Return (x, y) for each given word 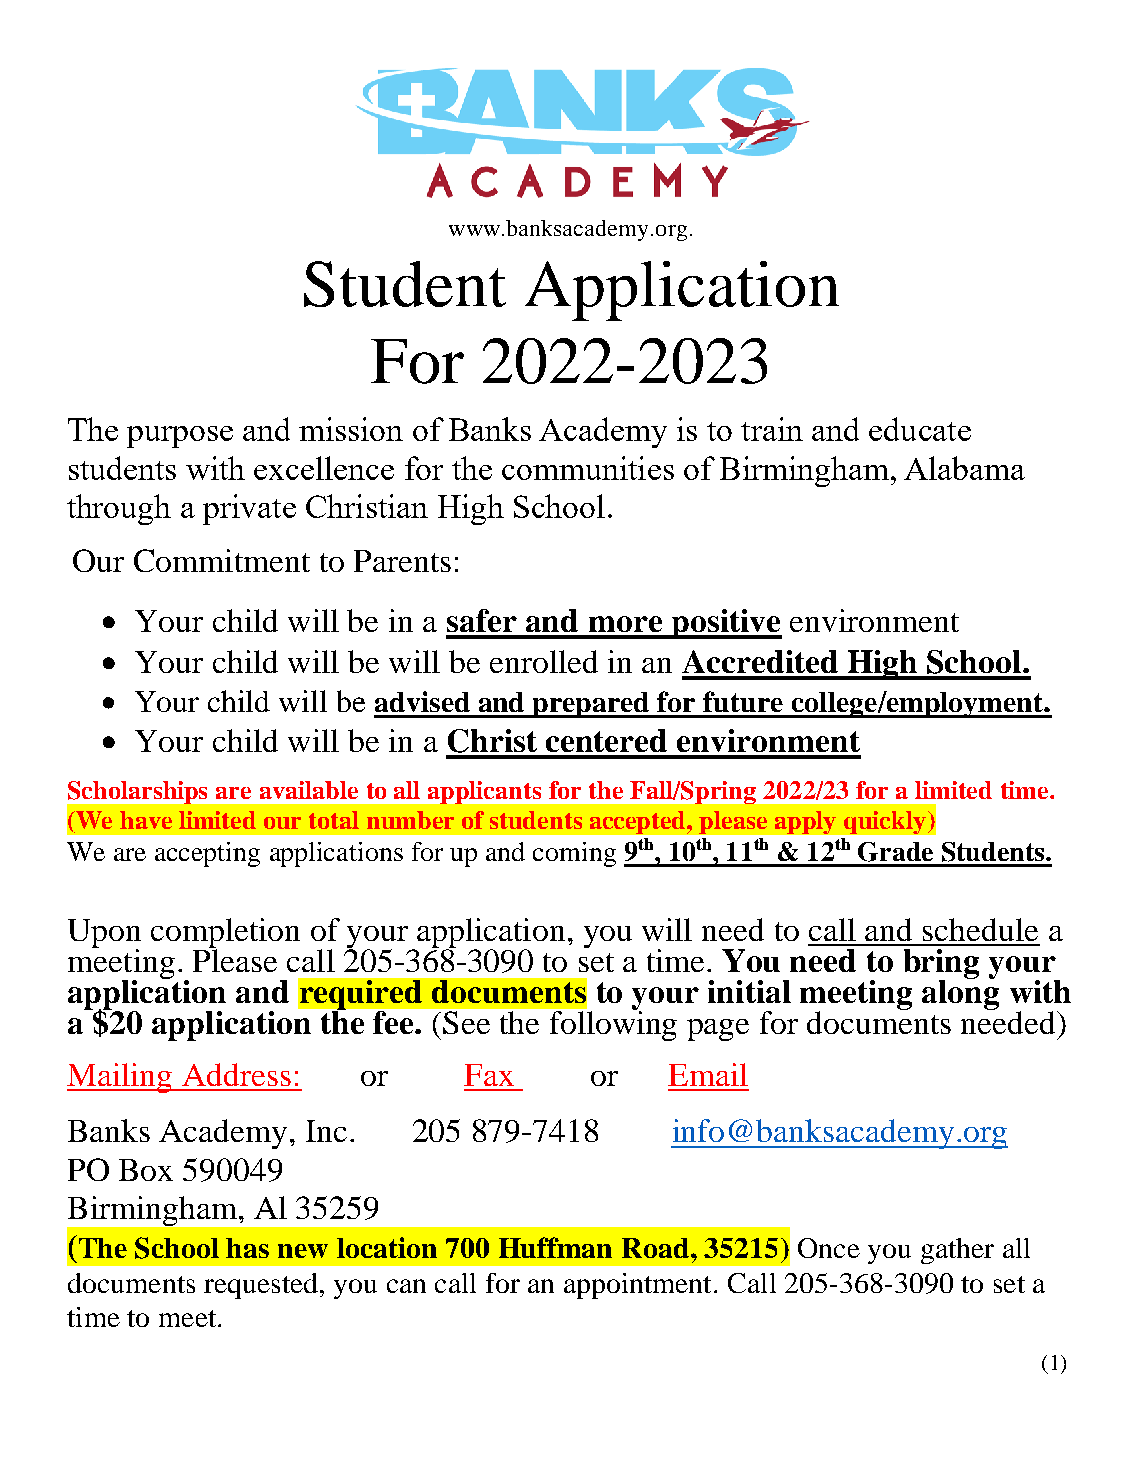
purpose (180, 437)
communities (588, 468)
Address (236, 1074)
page (718, 1030)
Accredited (760, 661)
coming (574, 854)
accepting (207, 854)
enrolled (544, 661)
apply (805, 822)
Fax (489, 1075)
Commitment (222, 560)
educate (920, 429)
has (247, 1248)
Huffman (555, 1247)
